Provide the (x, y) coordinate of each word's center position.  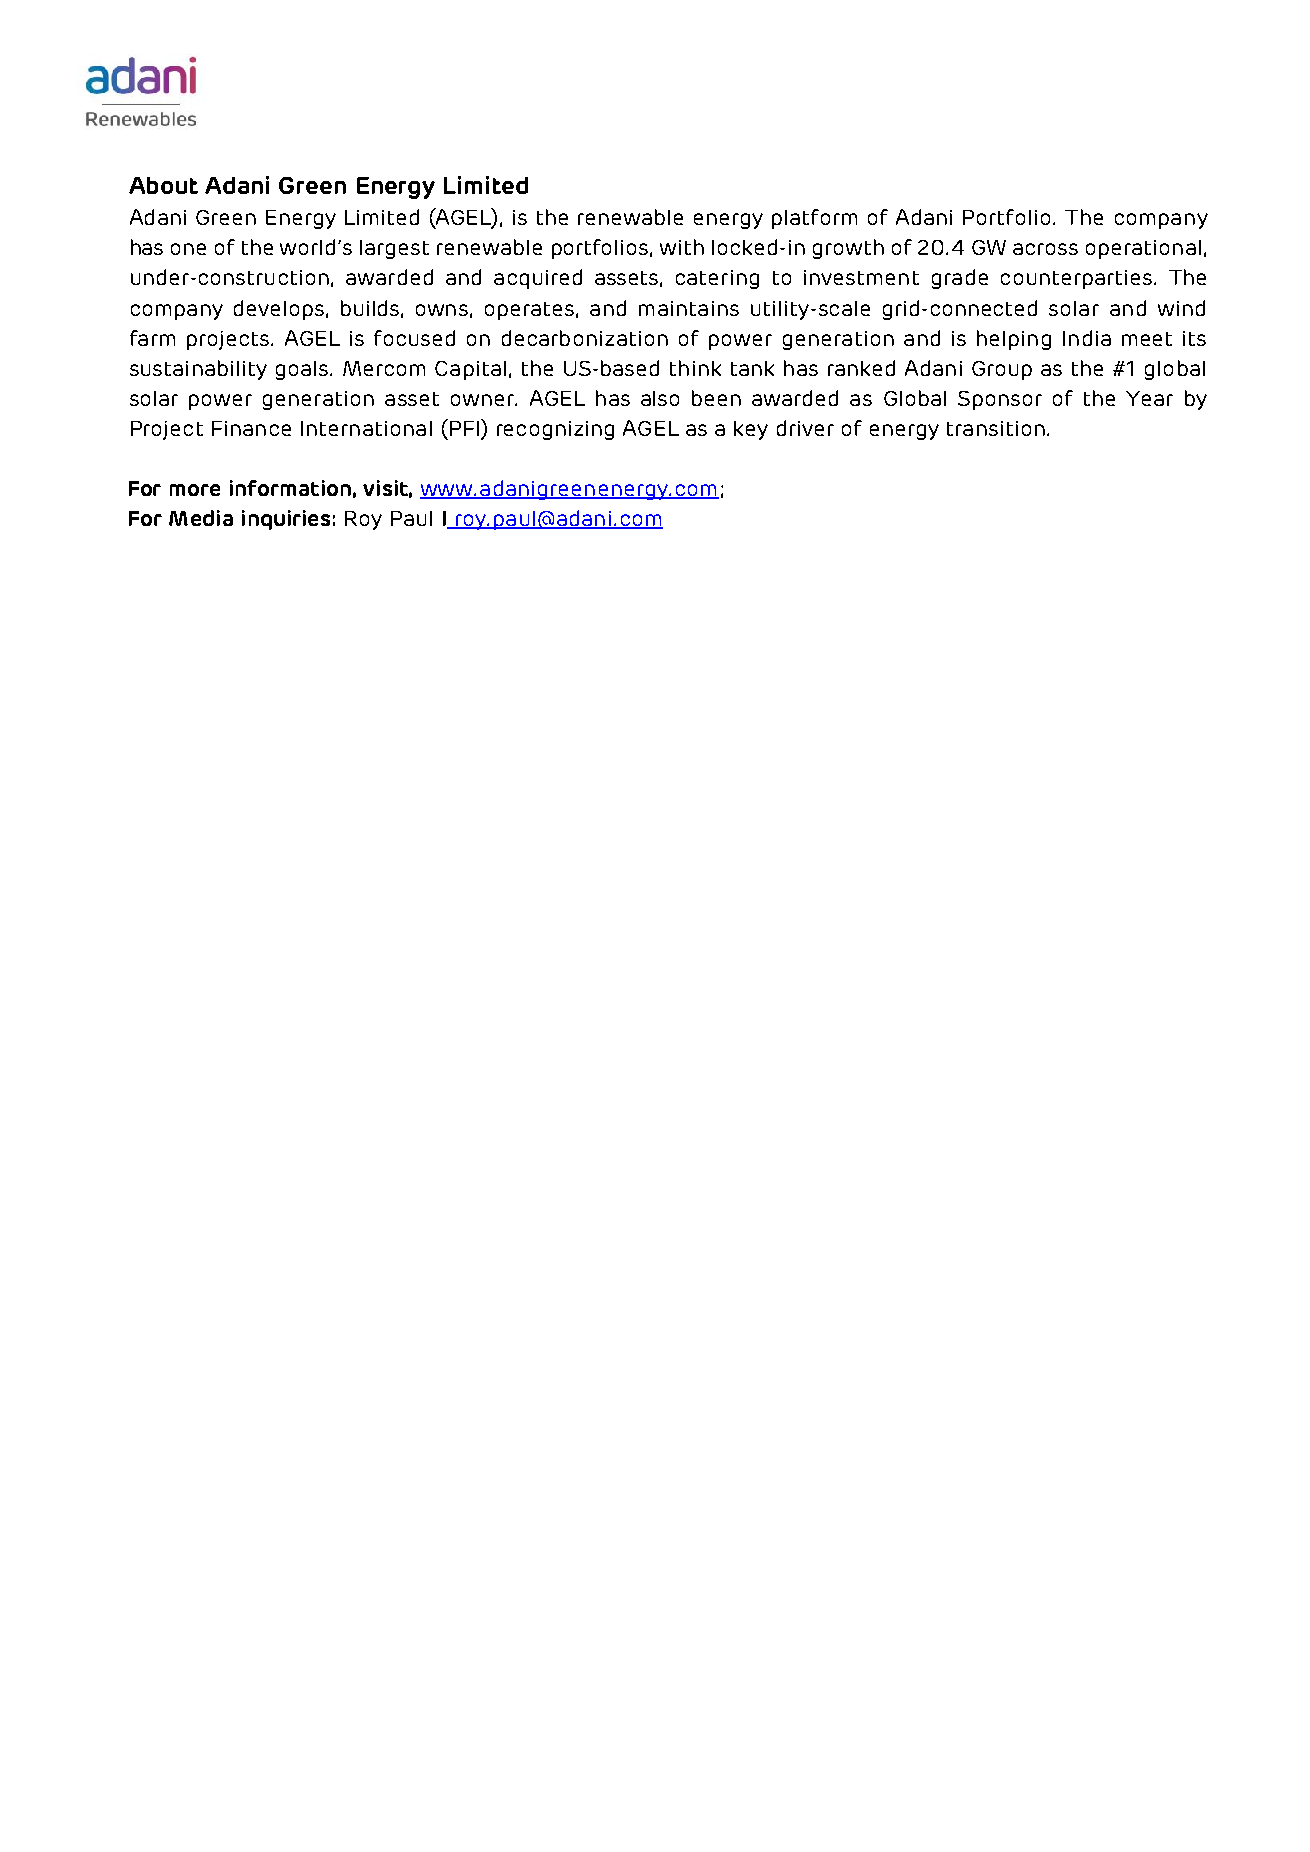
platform (814, 219)
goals (303, 370)
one (188, 249)
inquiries (286, 520)
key (751, 430)
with (682, 247)
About (163, 185)
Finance (251, 428)
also (660, 398)
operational (1143, 249)
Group (1002, 370)
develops (279, 310)
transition (996, 428)
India (1087, 338)
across (1045, 249)
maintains (689, 308)
